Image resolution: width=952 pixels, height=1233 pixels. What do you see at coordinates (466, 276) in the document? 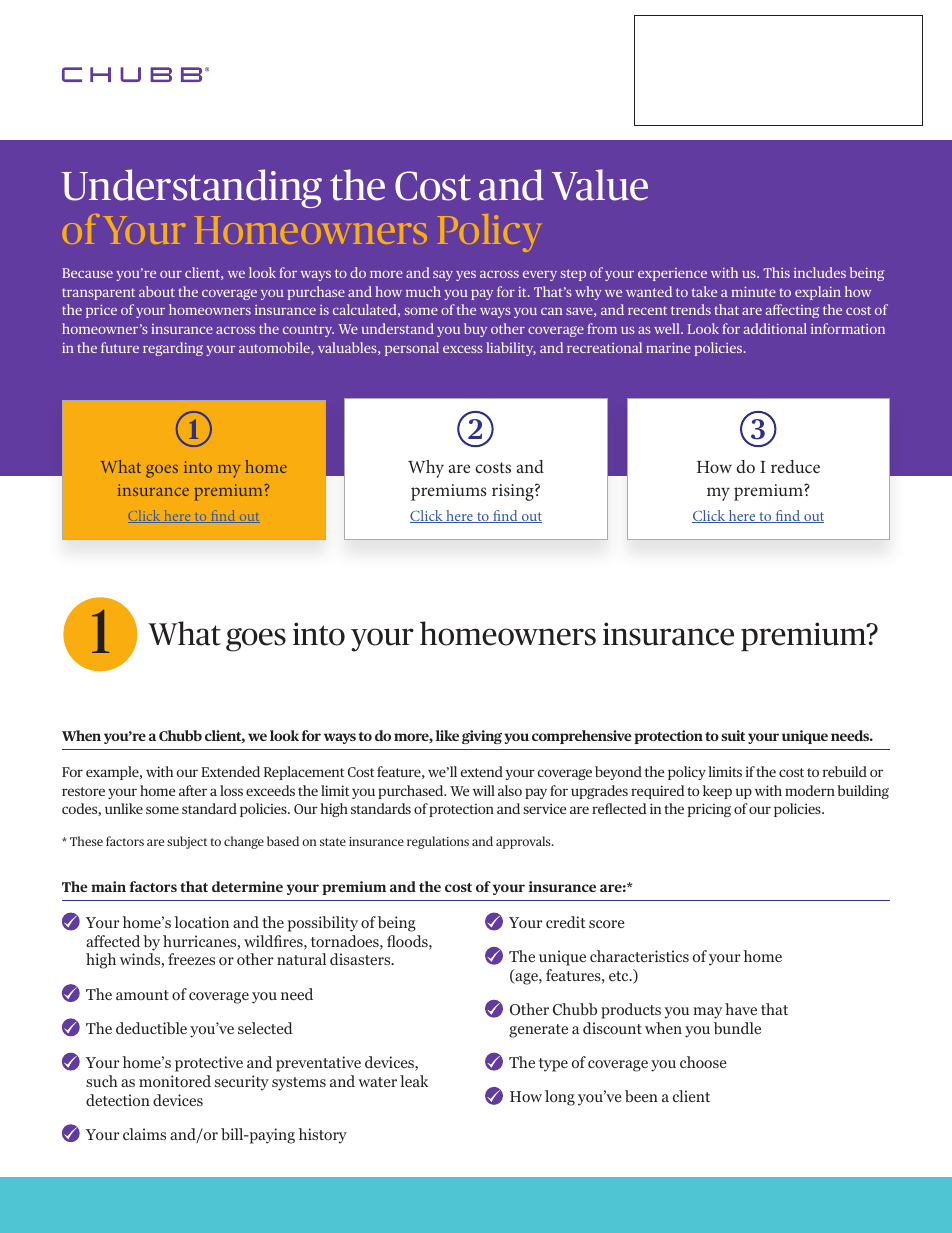
I see `yes` at bounding box center [466, 276].
